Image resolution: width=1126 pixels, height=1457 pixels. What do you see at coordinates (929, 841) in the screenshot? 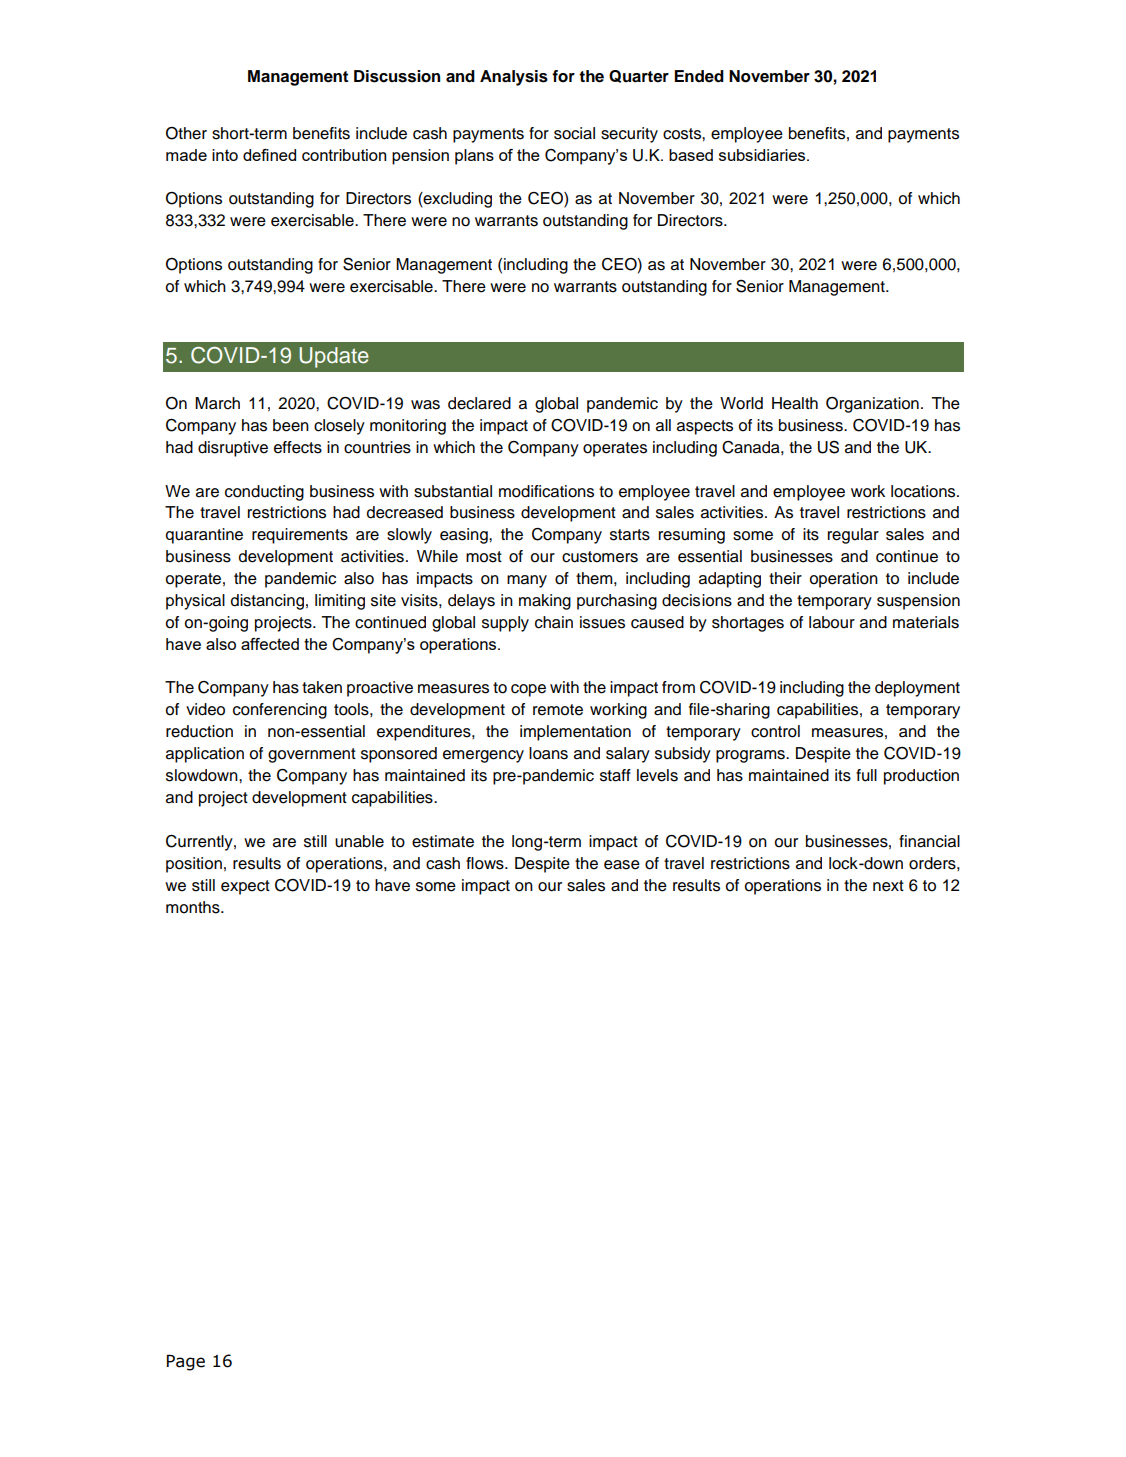
I see `financial` at bounding box center [929, 841].
